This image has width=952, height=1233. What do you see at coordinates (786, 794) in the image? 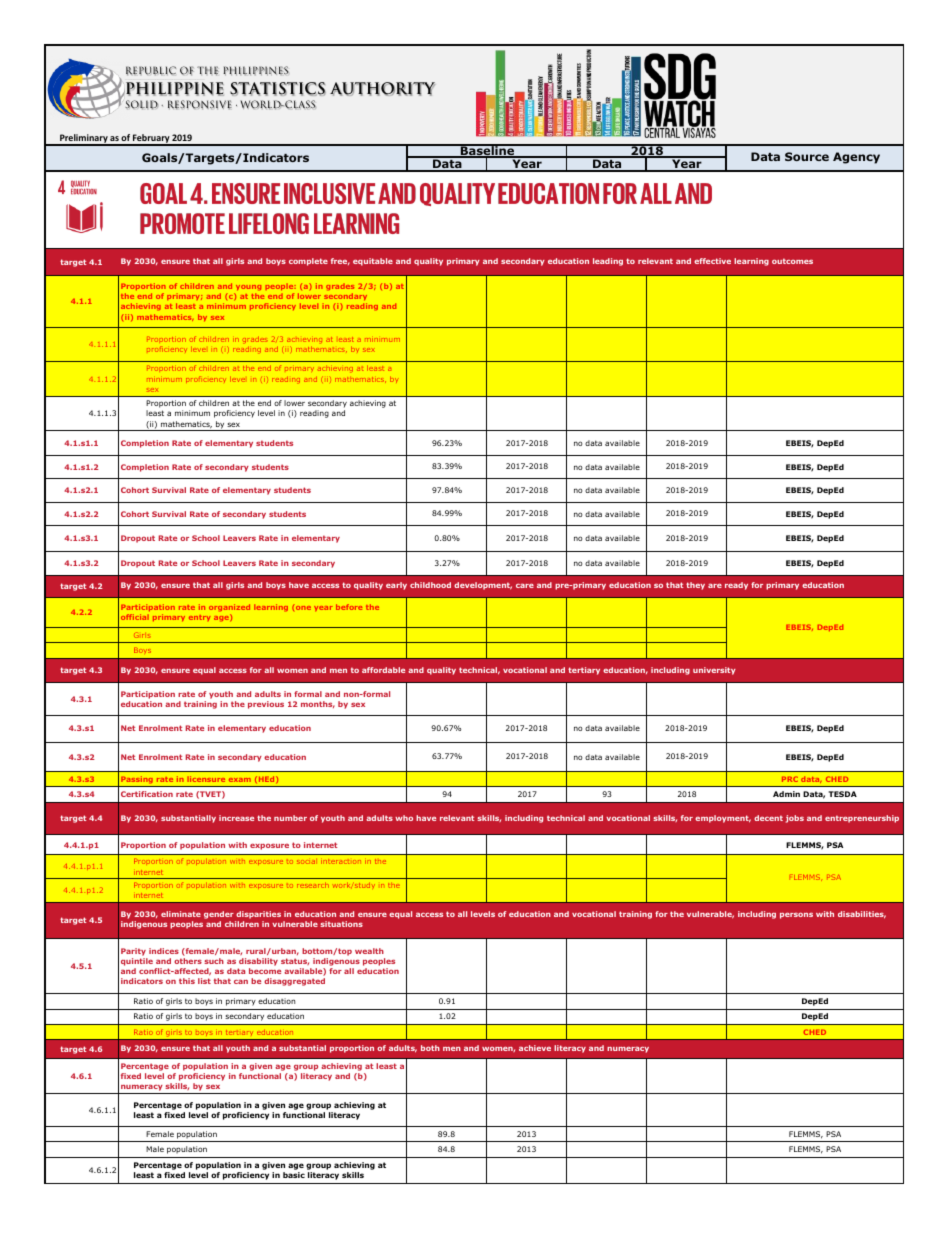
I see `Admin` at bounding box center [786, 794].
